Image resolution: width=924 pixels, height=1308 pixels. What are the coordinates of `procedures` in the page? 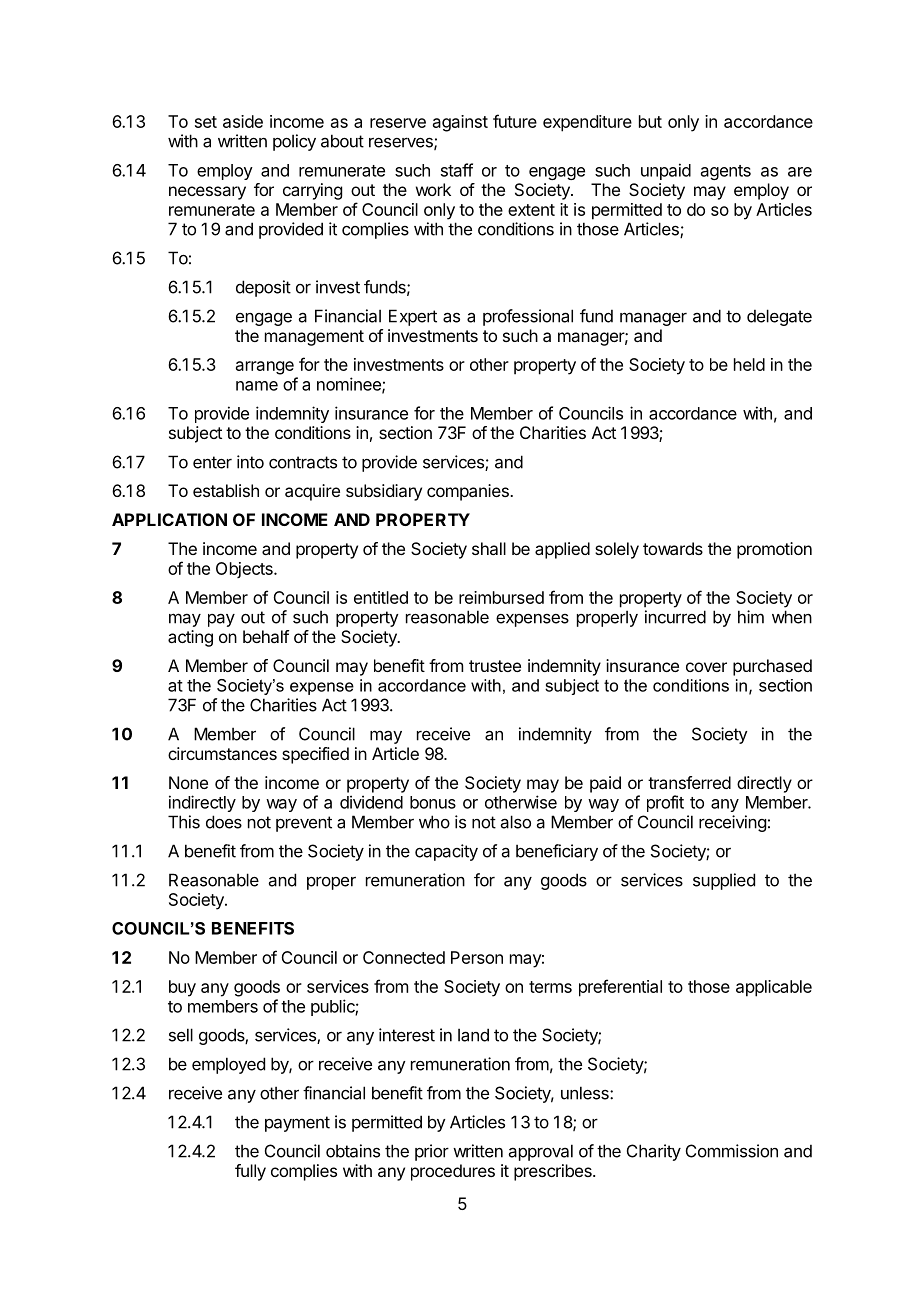 It's located at (453, 1172).
